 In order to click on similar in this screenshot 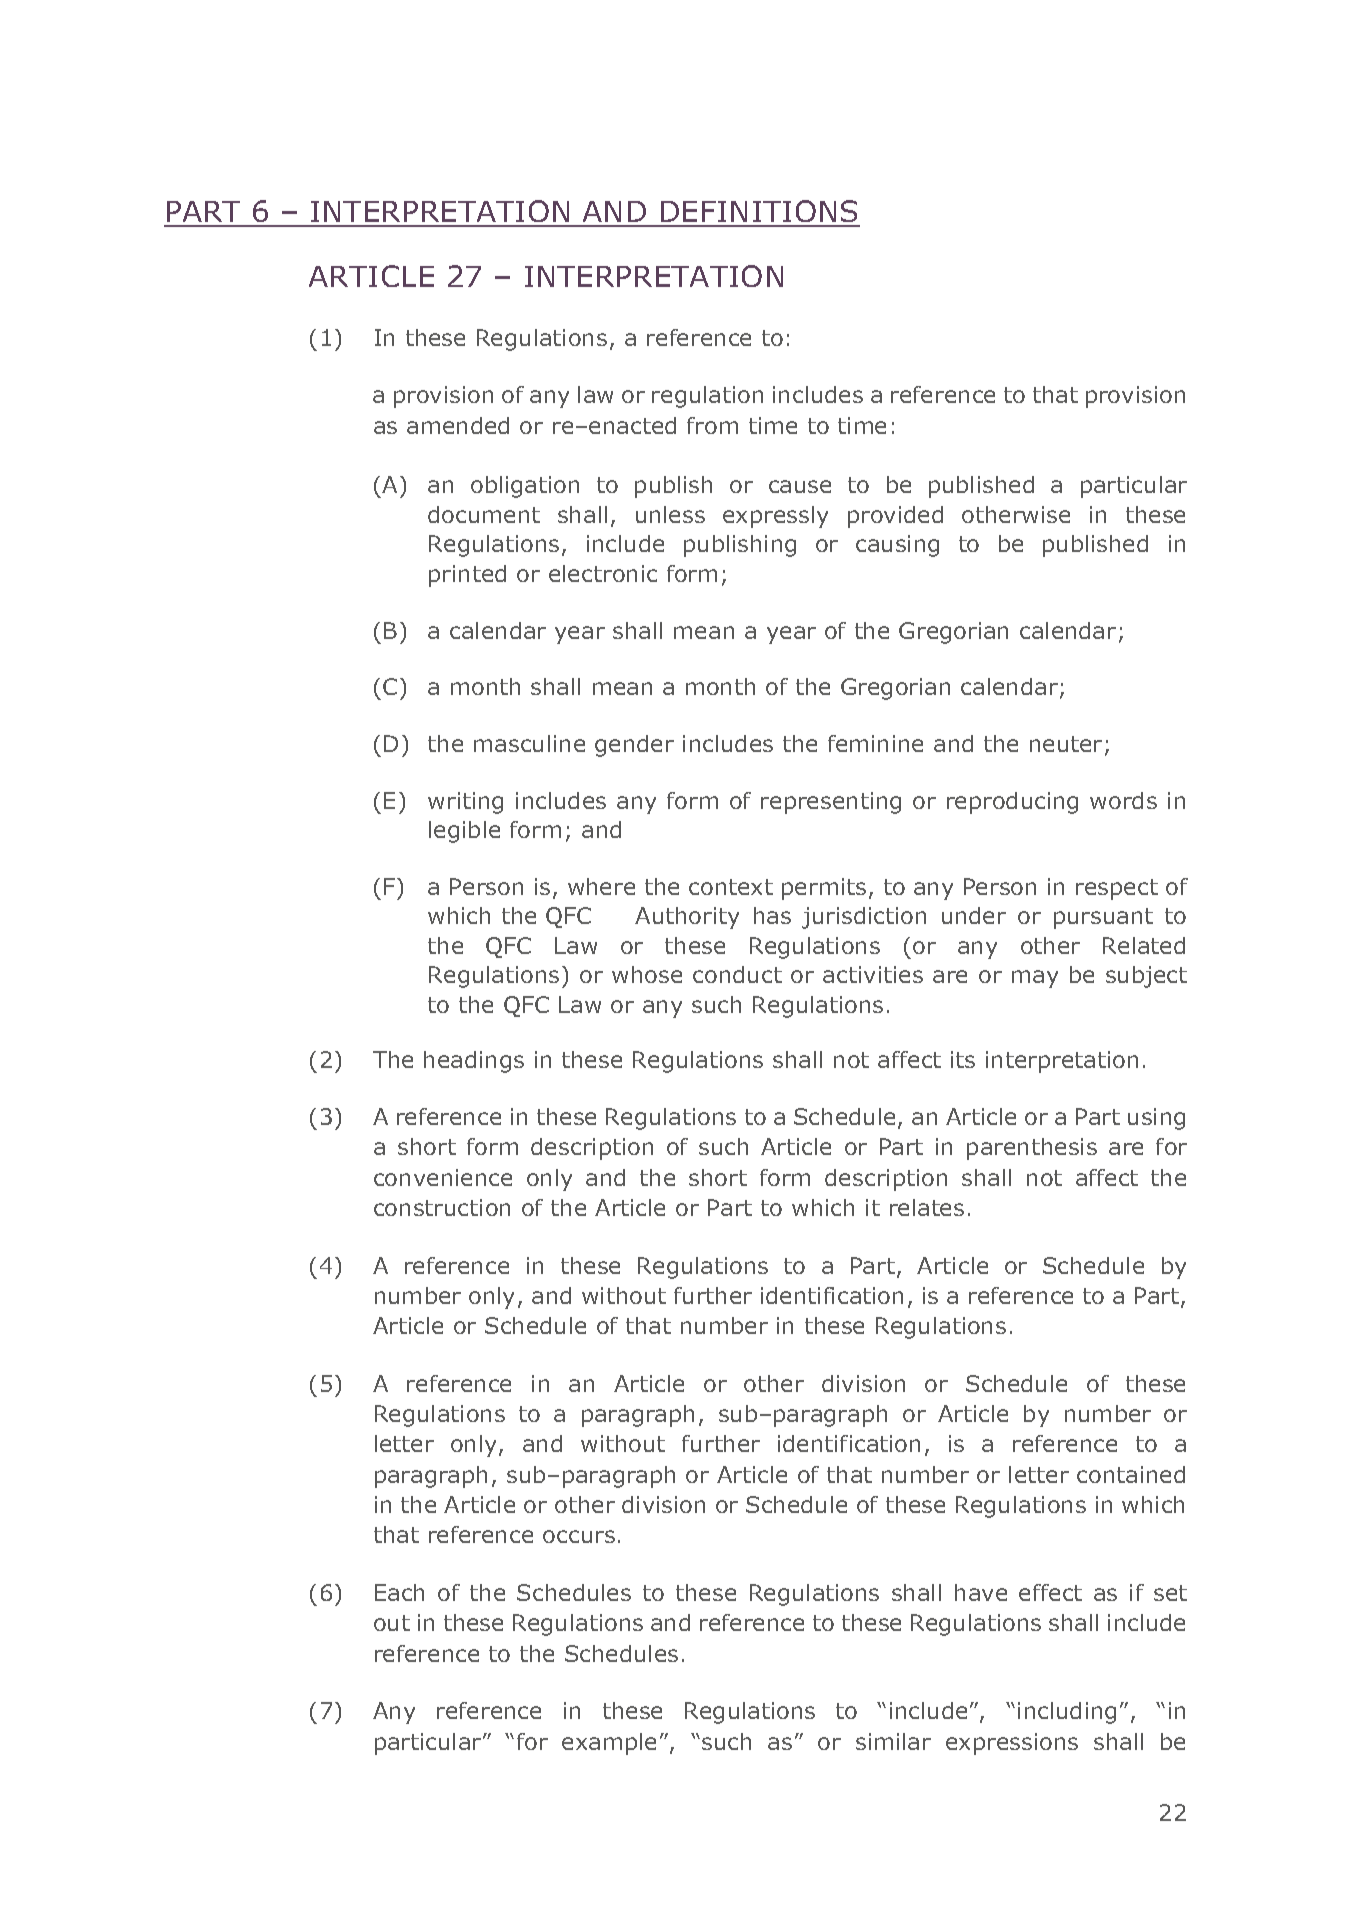, I will do `click(893, 1741)`.
